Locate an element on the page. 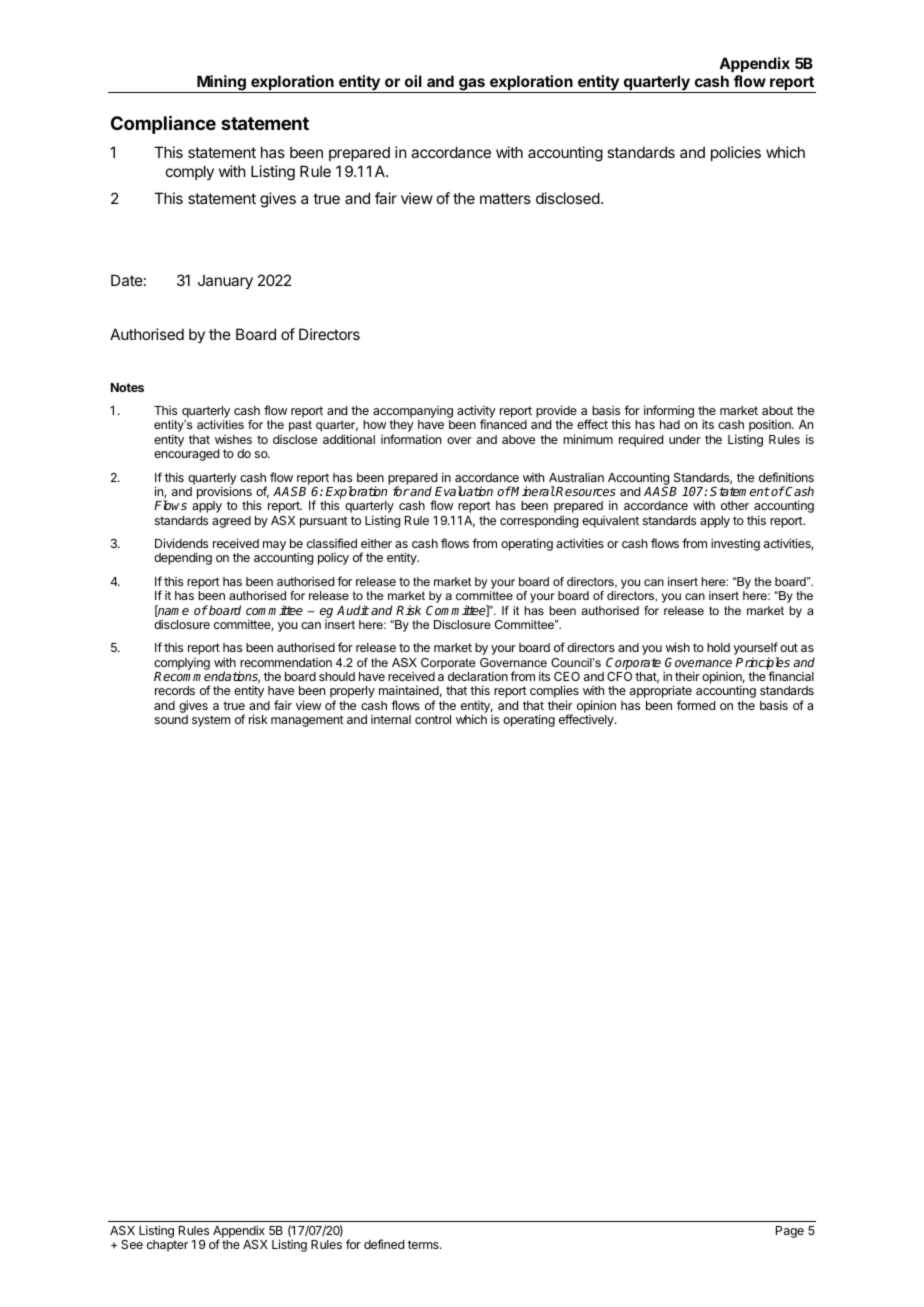 The width and height of the image is (924, 1307). hold is located at coordinates (718, 647).
